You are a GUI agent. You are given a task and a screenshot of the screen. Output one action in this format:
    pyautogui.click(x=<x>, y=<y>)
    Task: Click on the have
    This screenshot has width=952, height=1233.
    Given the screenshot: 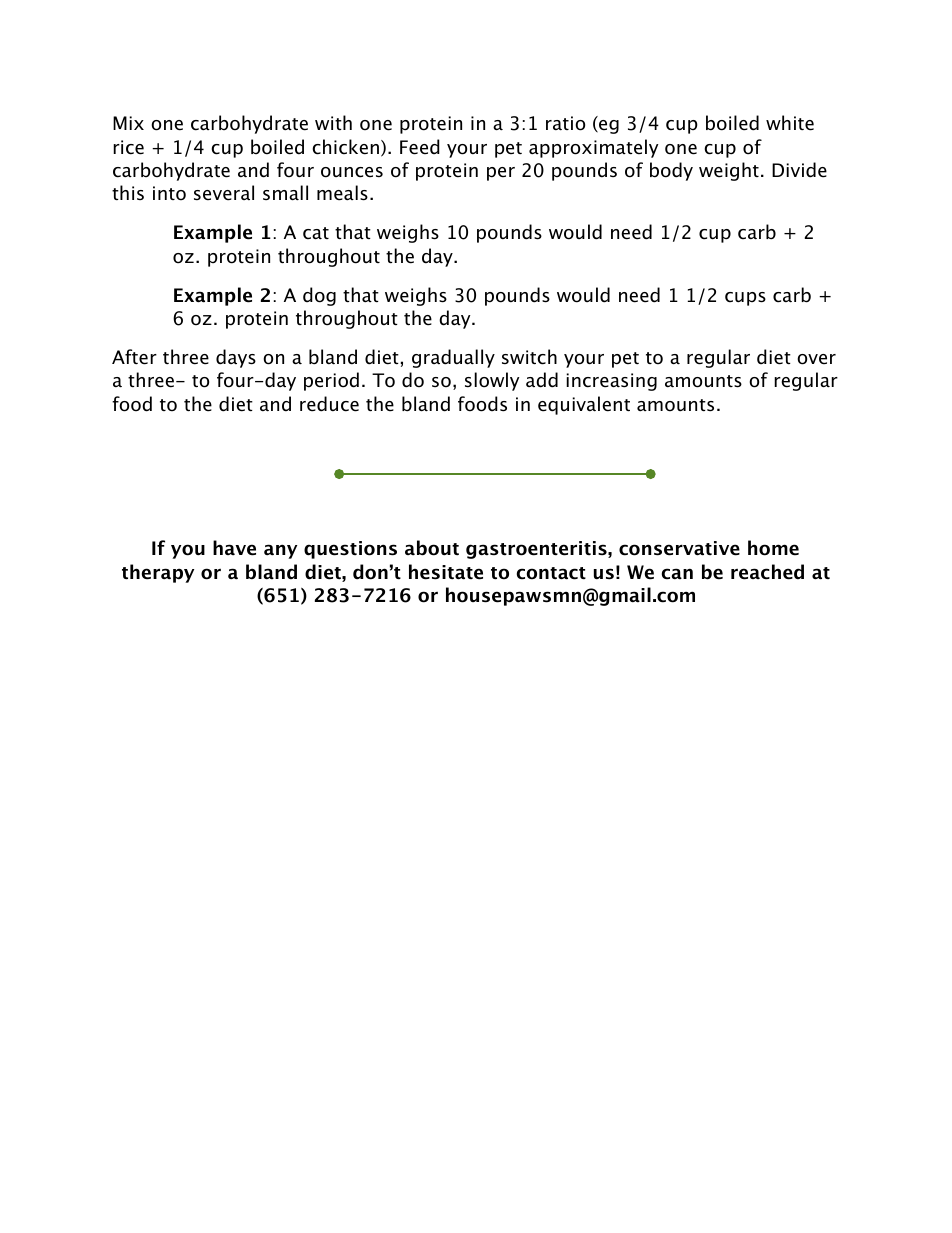 What is the action you would take?
    pyautogui.click(x=234, y=548)
